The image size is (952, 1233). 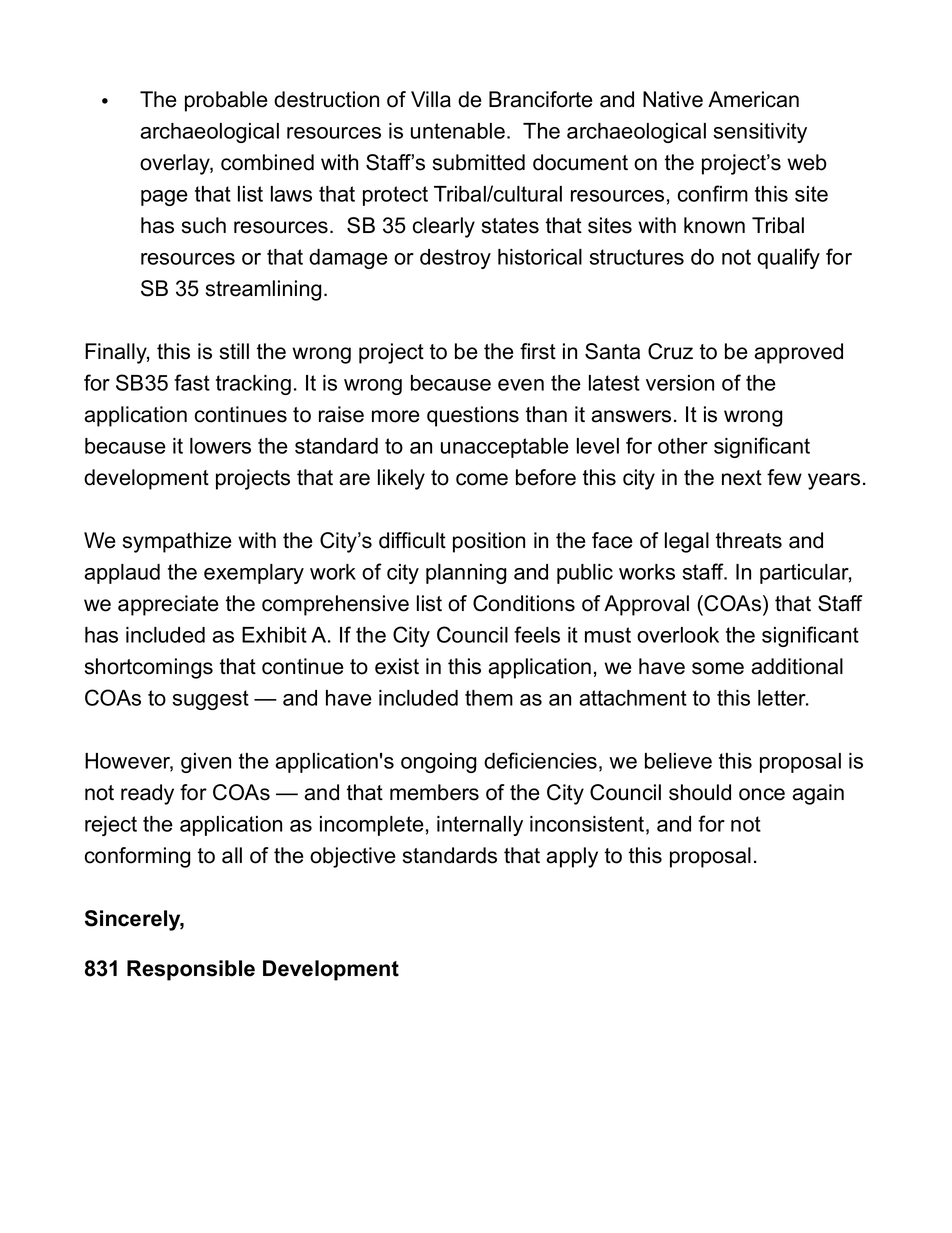 I want to click on position, so click(x=489, y=542).
